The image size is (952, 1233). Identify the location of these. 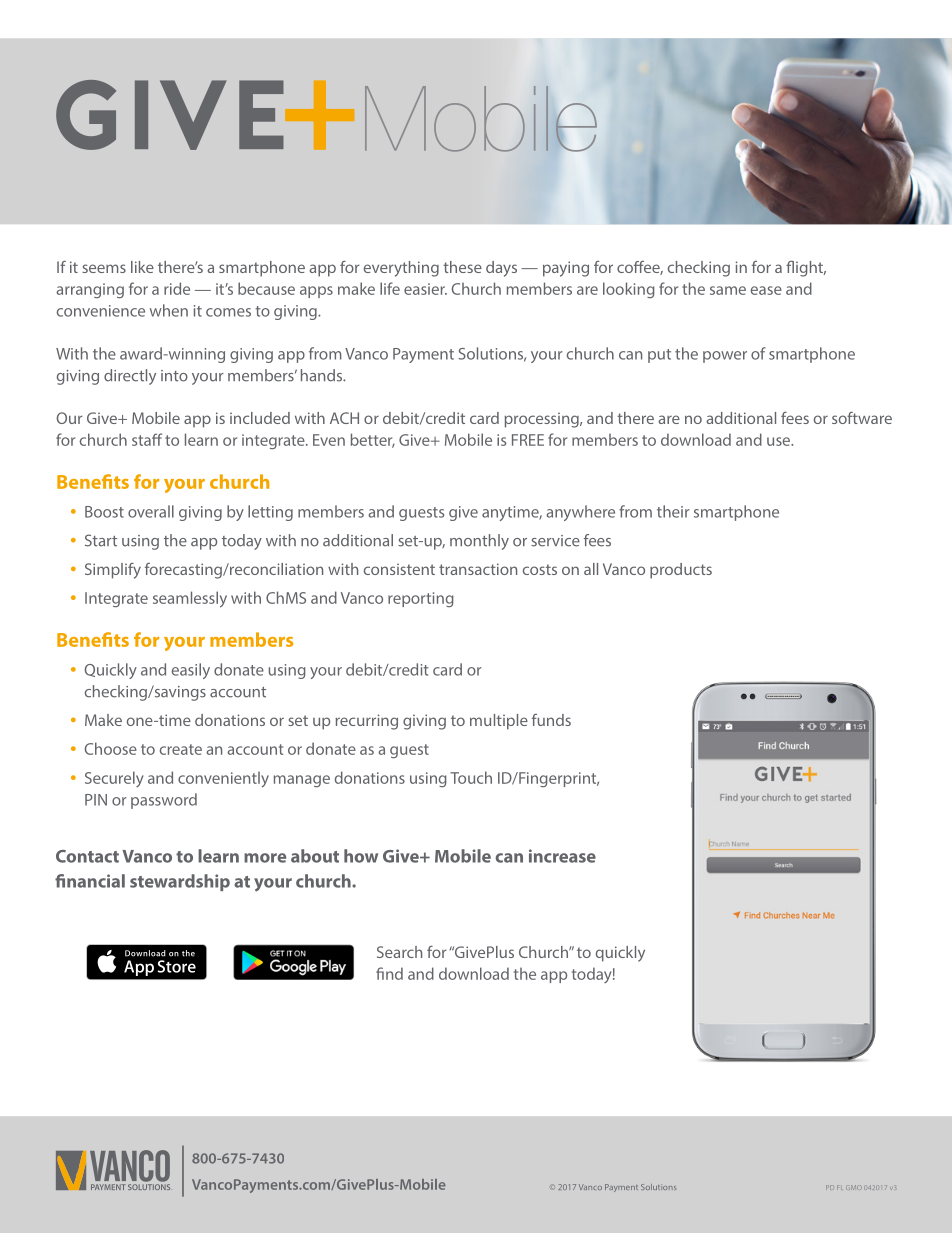
(462, 267).
